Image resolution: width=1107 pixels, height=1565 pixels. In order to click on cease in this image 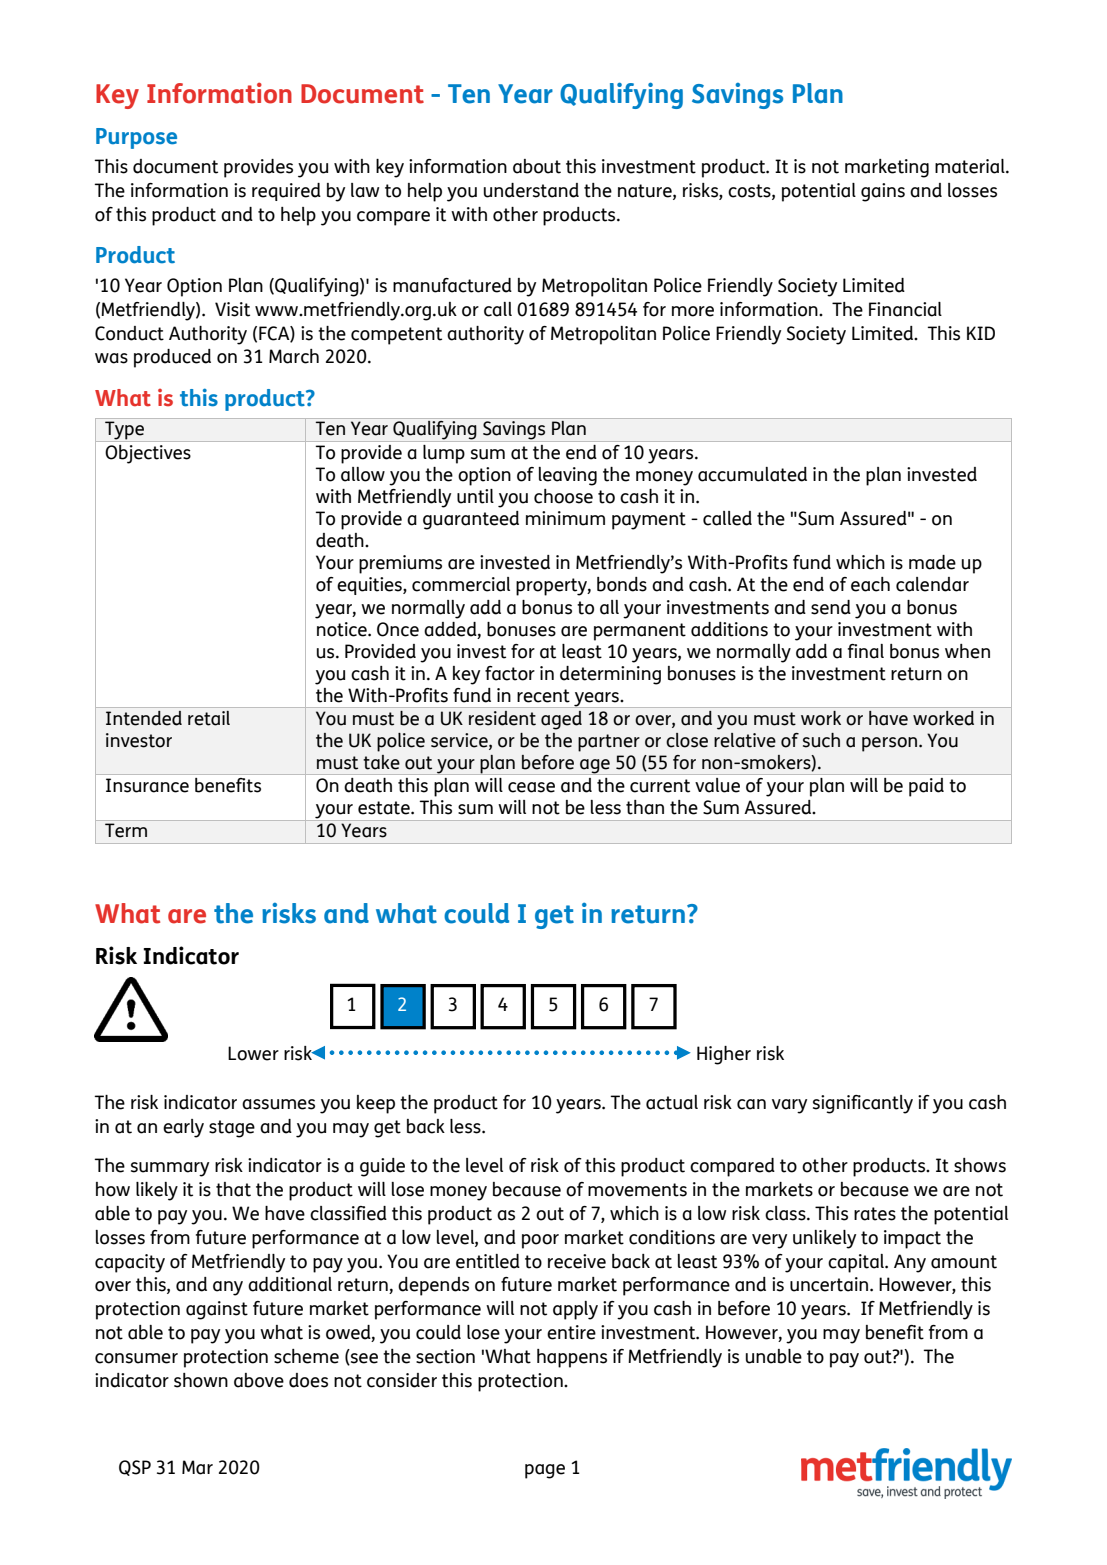, I will do `click(531, 787)`.
